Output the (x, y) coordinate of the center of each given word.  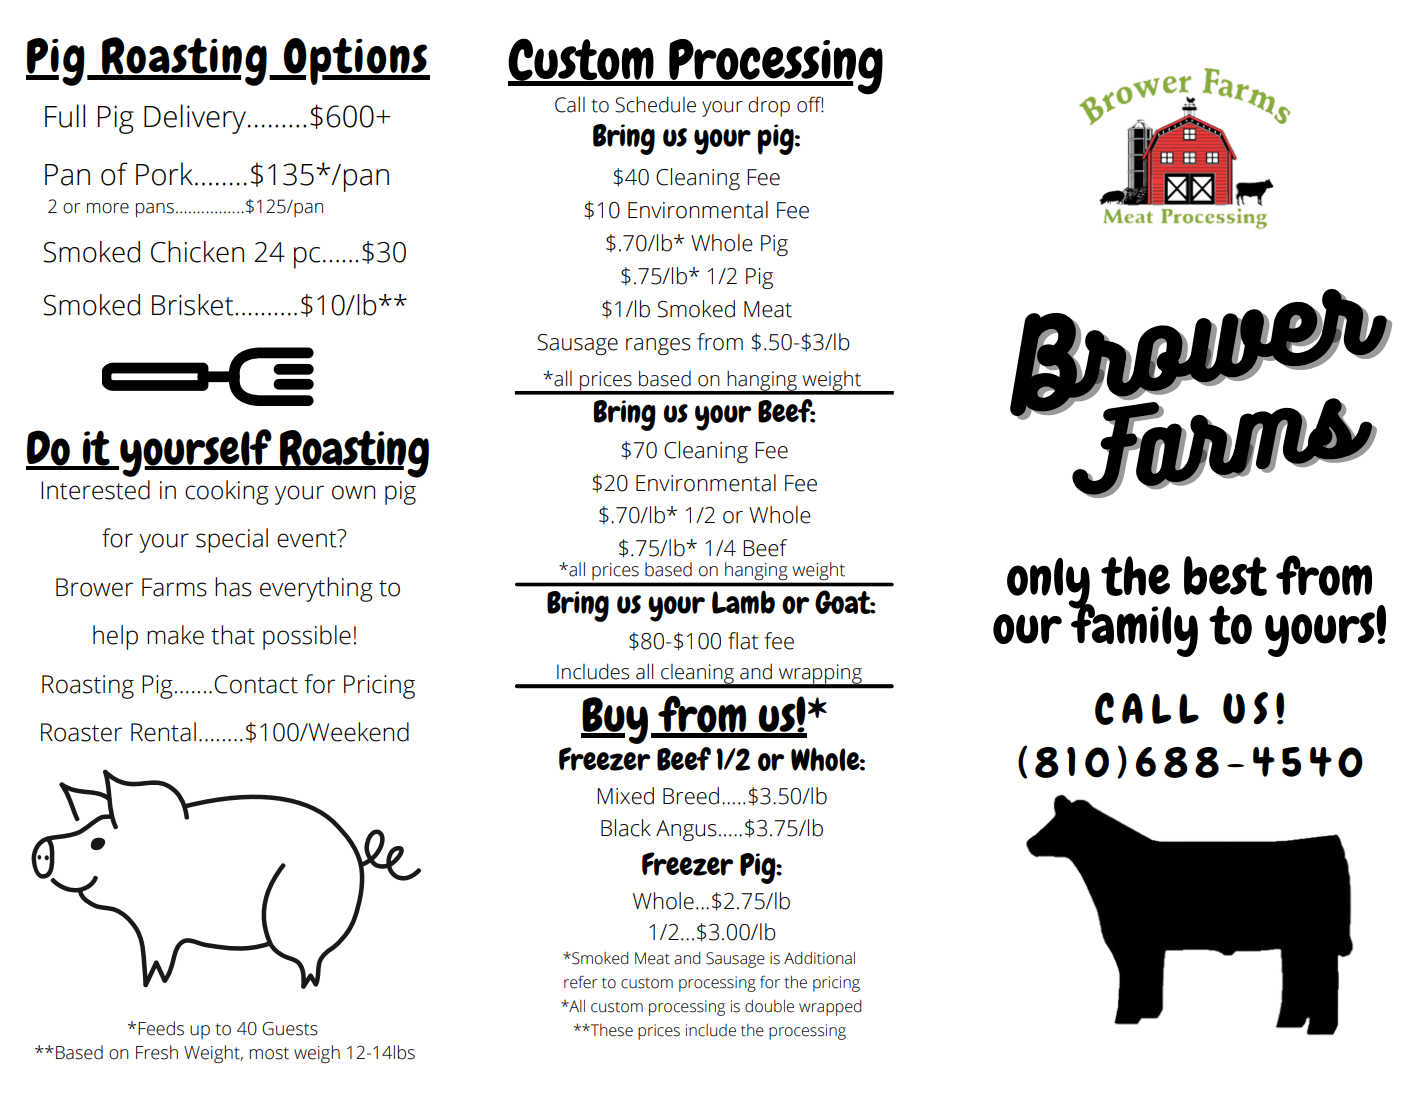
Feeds (161, 1028)
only (1049, 584)
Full (65, 116)
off (810, 104)
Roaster (81, 732)
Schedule (655, 104)
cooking (227, 492)
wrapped (830, 1008)
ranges (658, 346)
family (1133, 629)
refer (580, 982)
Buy (614, 720)
